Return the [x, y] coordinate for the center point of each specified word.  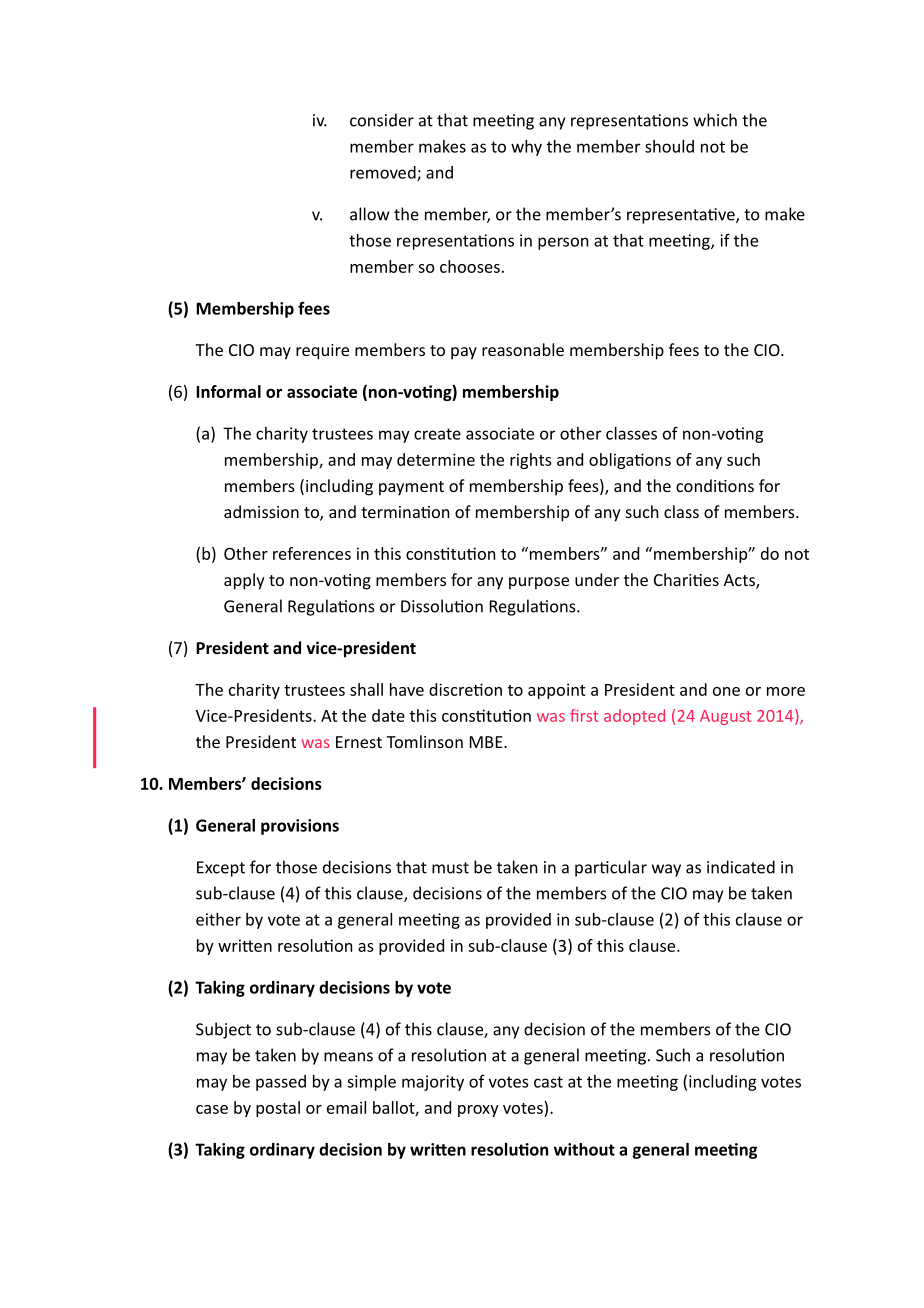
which [715, 120]
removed [384, 173]
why [526, 148]
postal [278, 1109]
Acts [740, 581]
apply [244, 581]
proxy [478, 1111]
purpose [539, 583]
